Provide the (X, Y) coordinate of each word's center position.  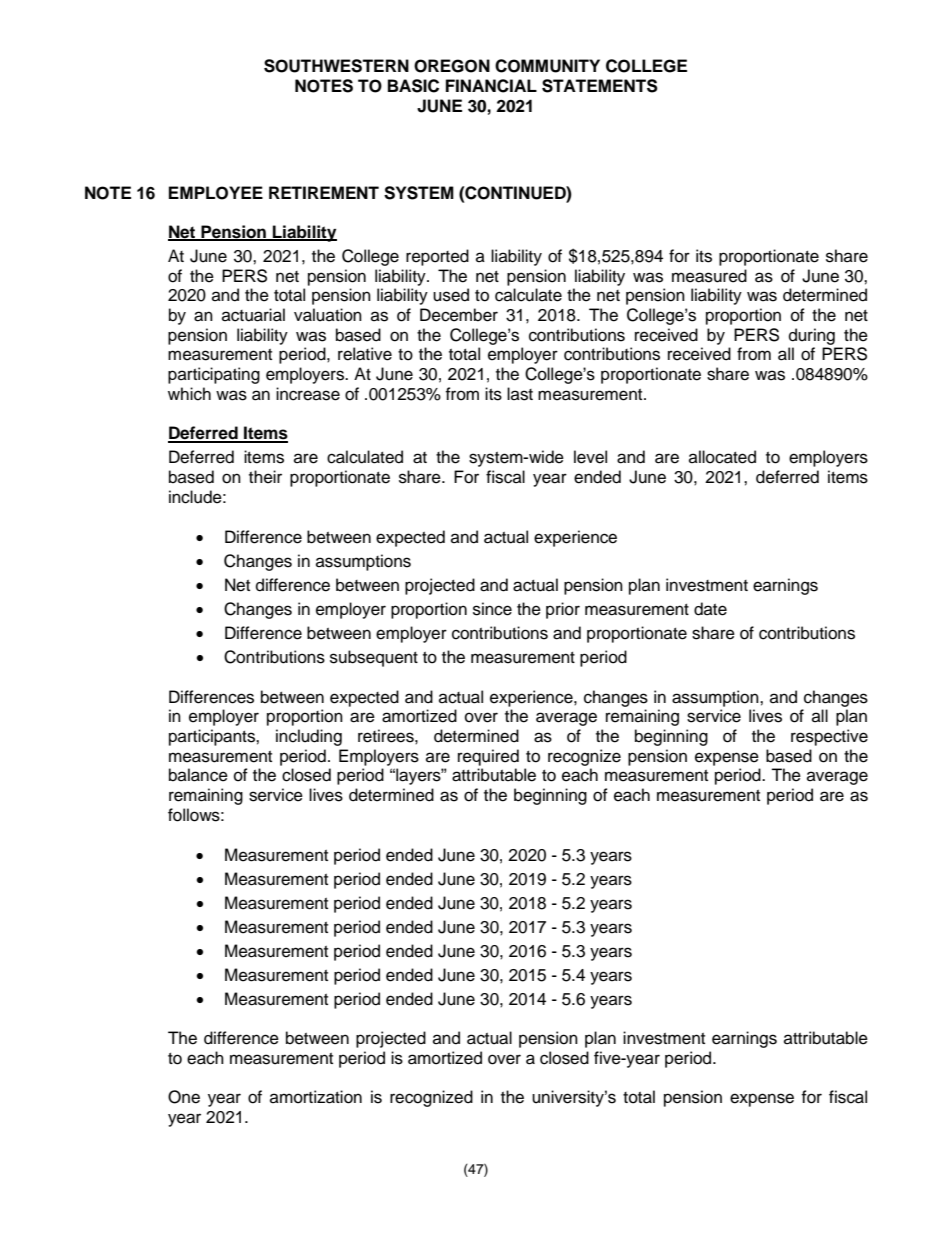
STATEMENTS (600, 86)
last (520, 394)
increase (308, 394)
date (710, 609)
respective (829, 737)
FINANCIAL (491, 86)
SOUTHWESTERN (336, 66)
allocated (722, 457)
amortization (316, 1097)
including (309, 737)
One (184, 1097)
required (488, 757)
